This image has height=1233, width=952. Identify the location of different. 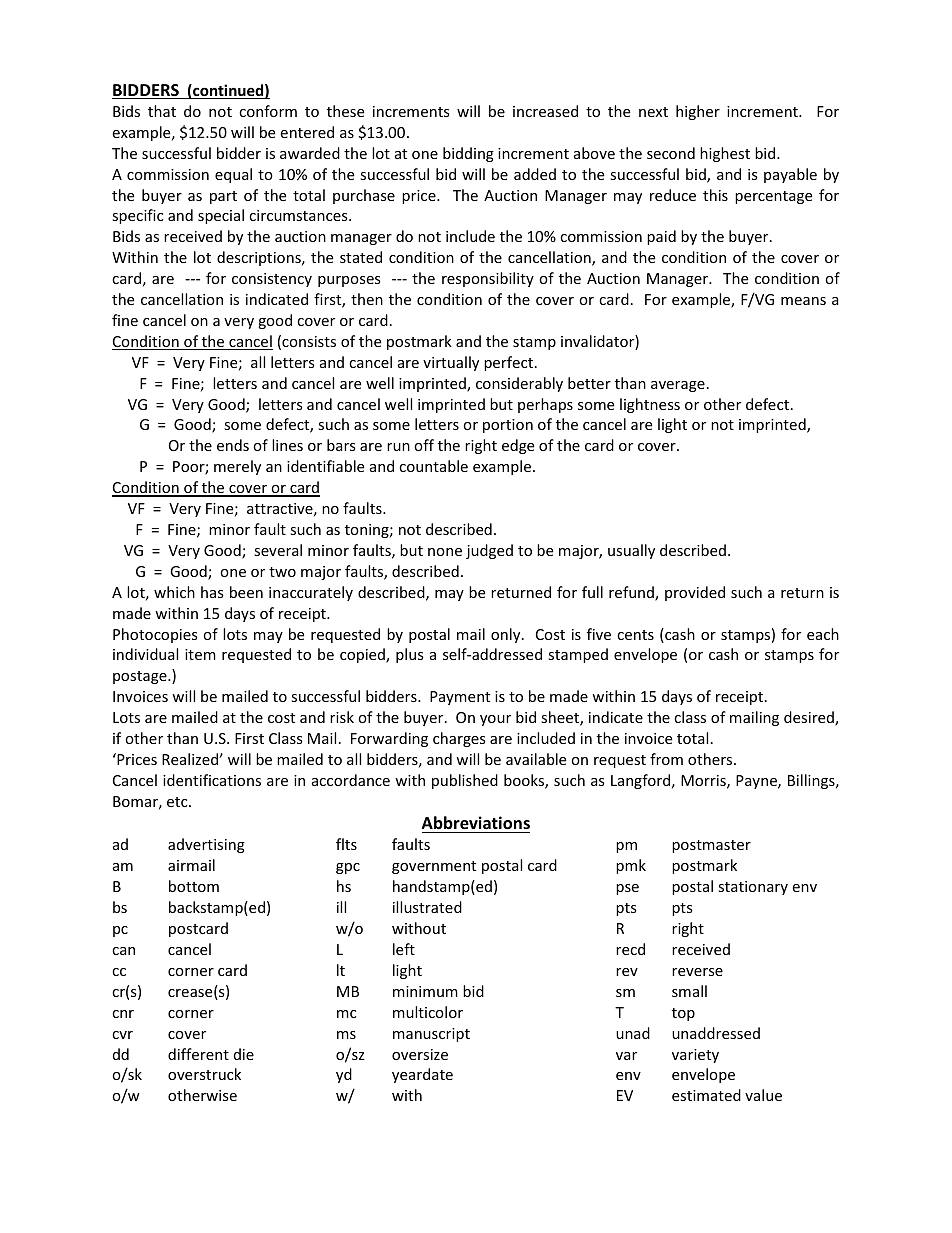
(198, 1054).
